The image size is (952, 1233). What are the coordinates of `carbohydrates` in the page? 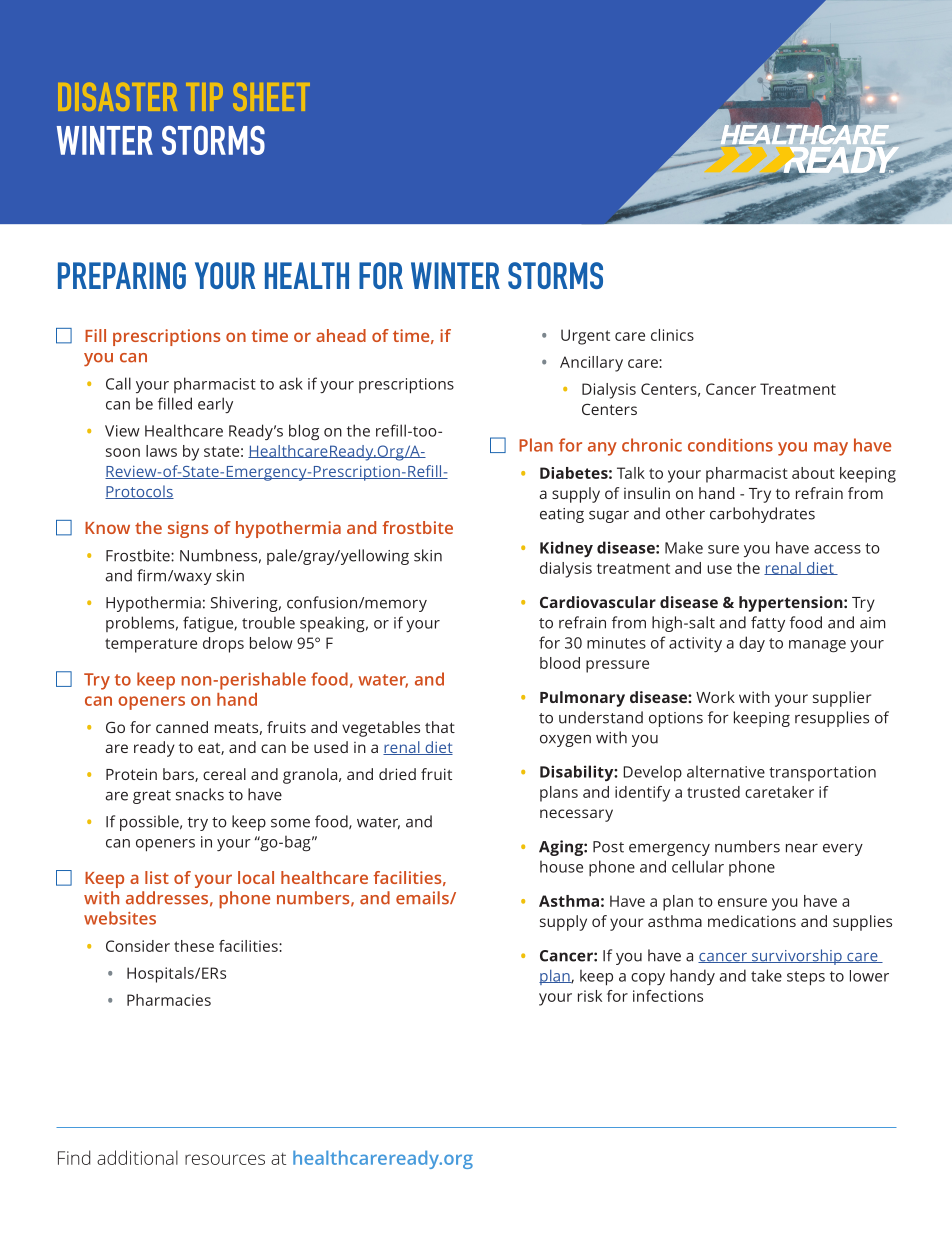 It's located at (762, 515).
